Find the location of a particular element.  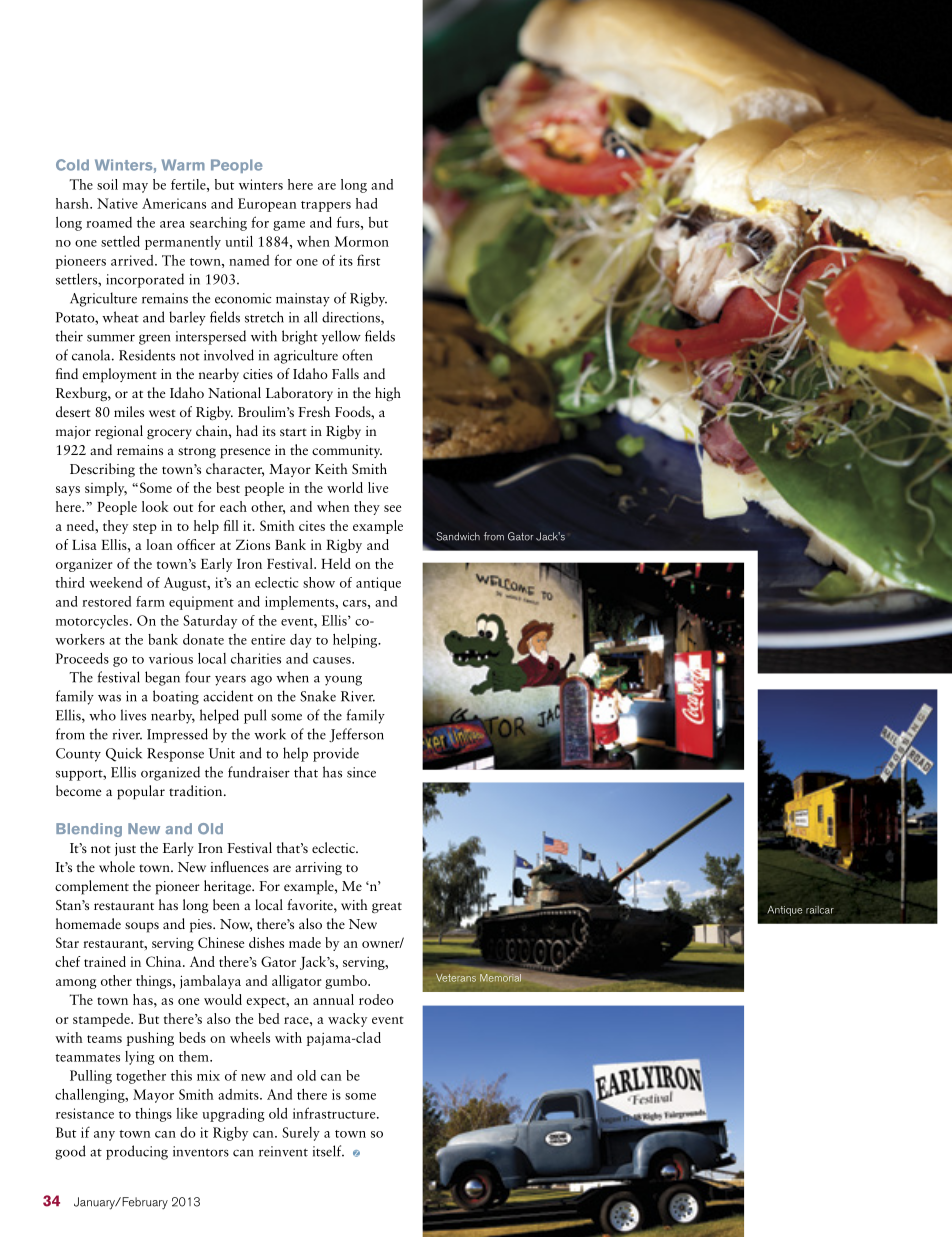

Memorial is located at coordinates (500, 978).
